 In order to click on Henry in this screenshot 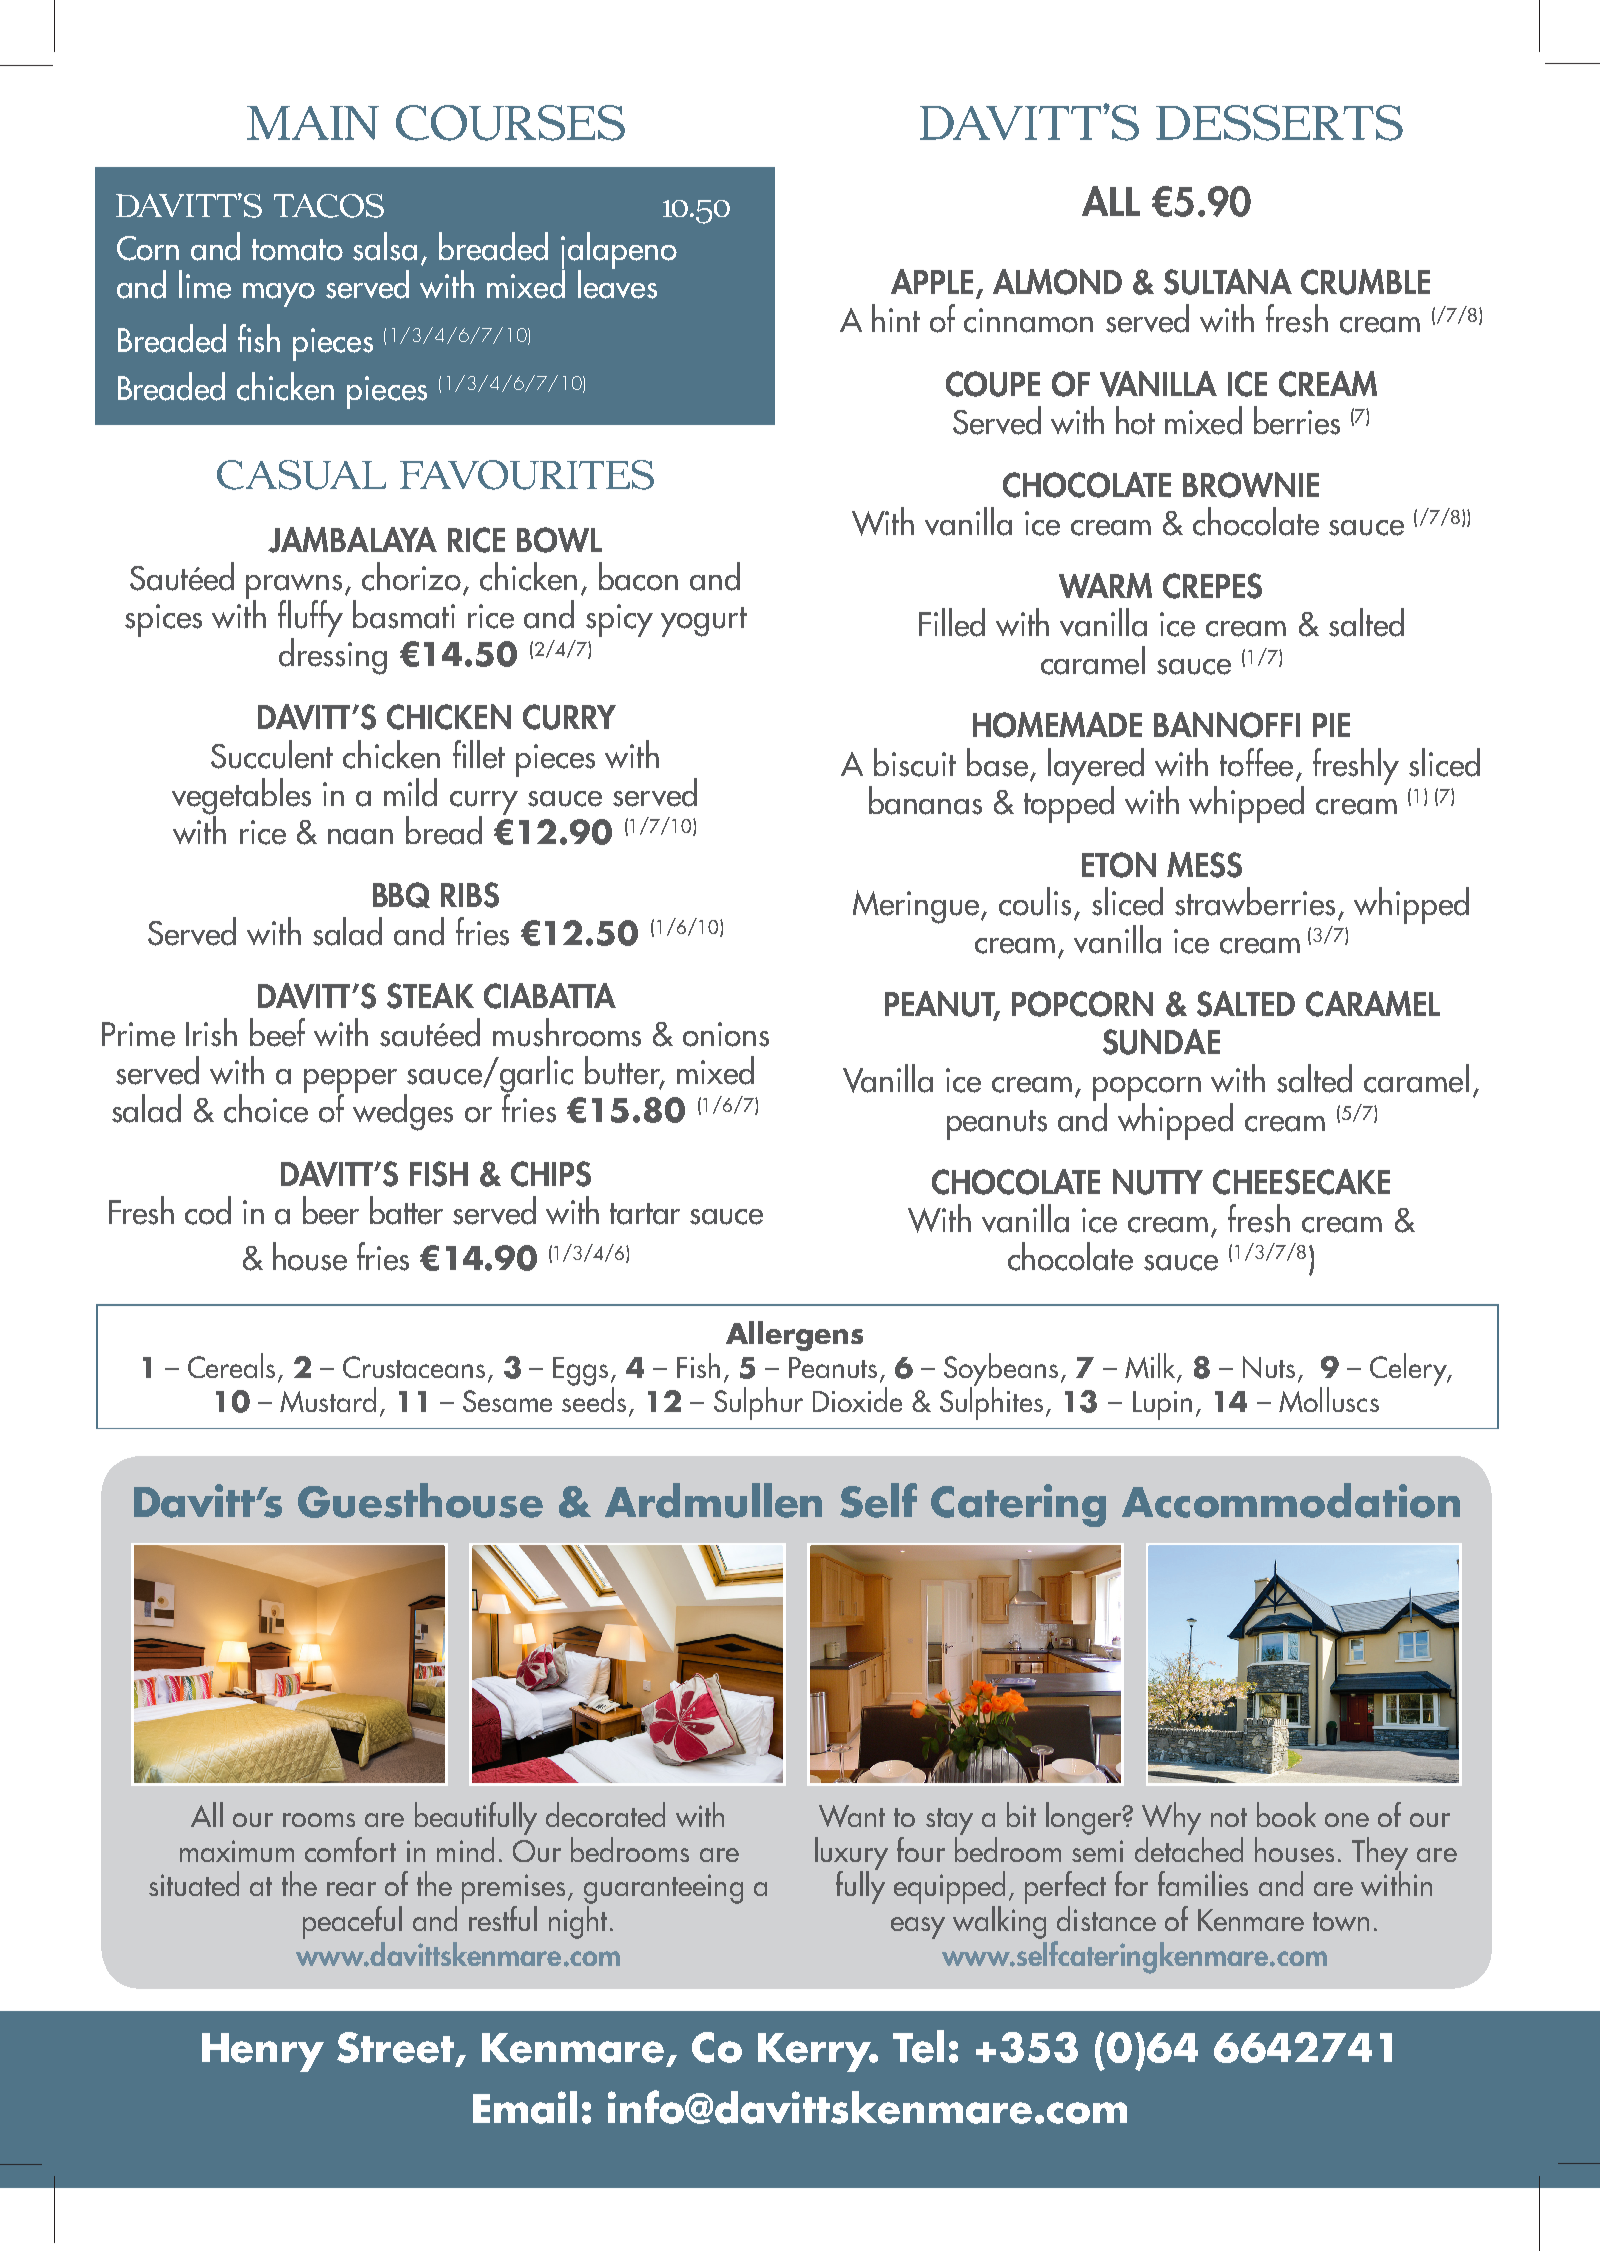, I will do `click(263, 2052)`.
